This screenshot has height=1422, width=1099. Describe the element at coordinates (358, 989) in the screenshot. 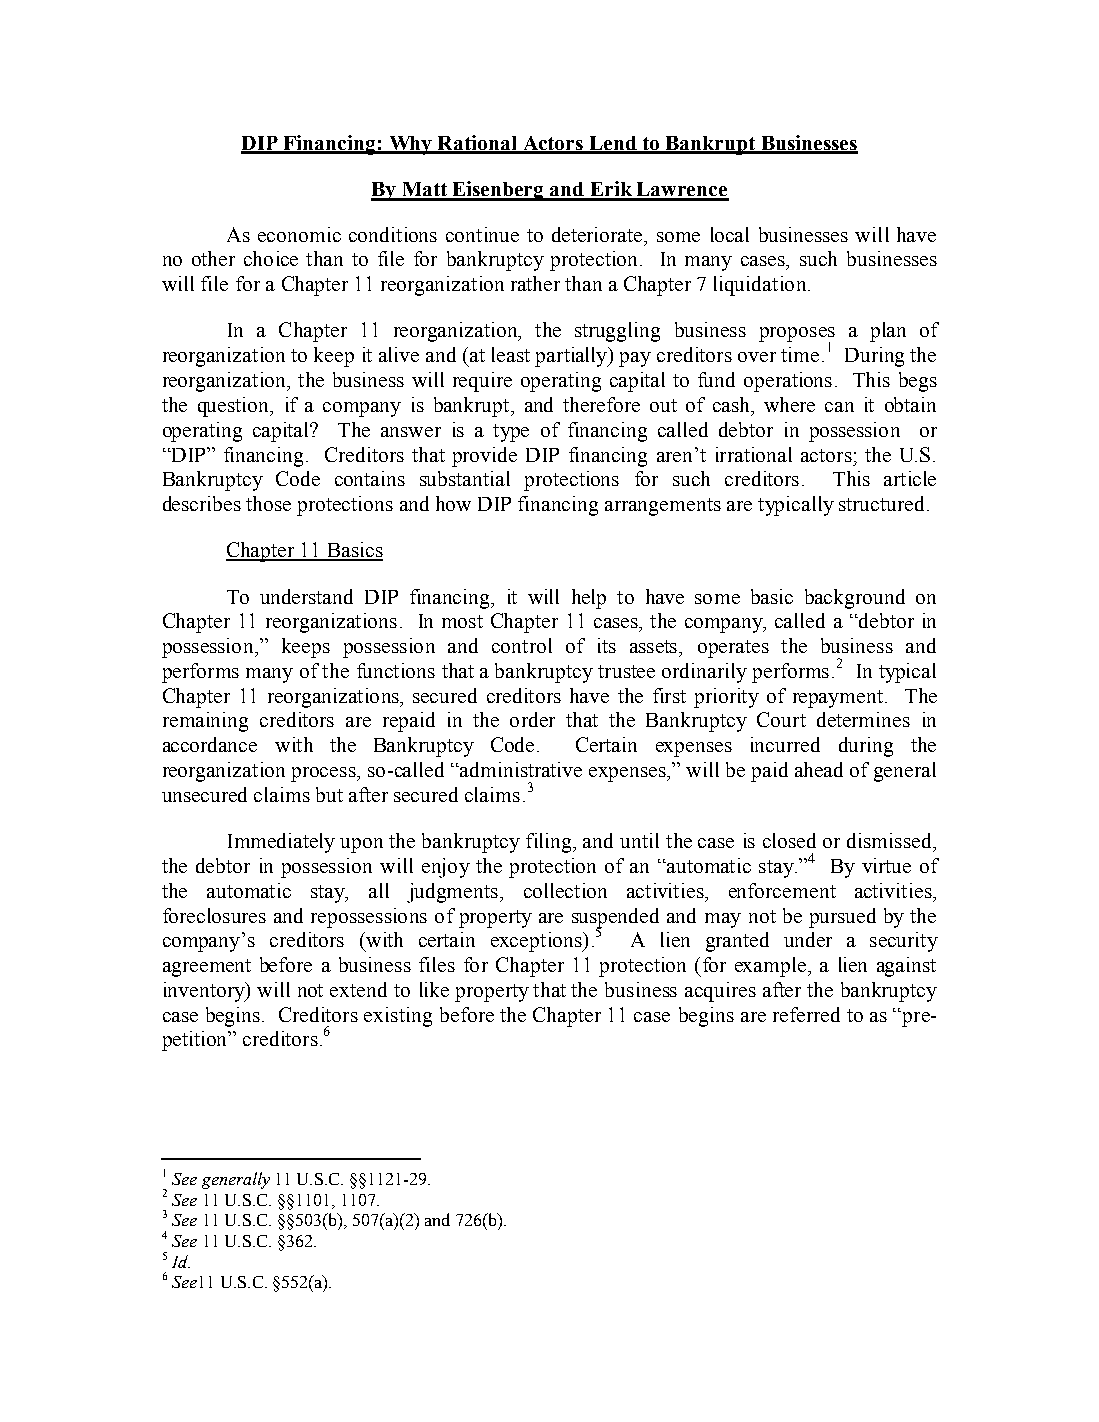

I see `extend` at that location.
